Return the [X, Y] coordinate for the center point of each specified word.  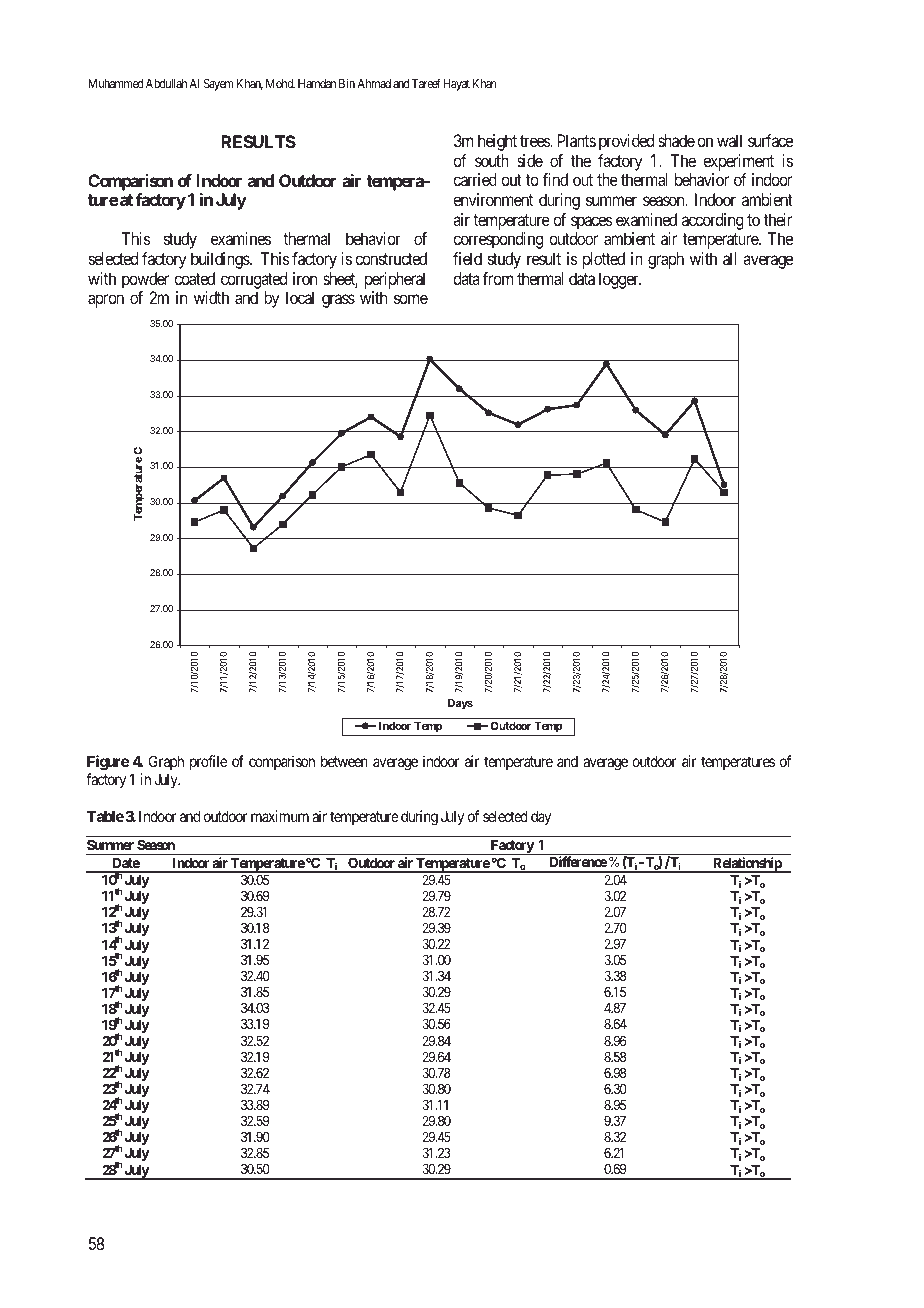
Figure [108, 763]
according [713, 221]
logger [620, 280]
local [300, 297]
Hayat [456, 85]
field [467, 258]
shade [676, 140]
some [411, 299]
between [344, 761]
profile [208, 762]
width [211, 297]
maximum [280, 816]
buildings [221, 260]
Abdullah [166, 83]
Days [460, 704]
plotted [604, 260]
